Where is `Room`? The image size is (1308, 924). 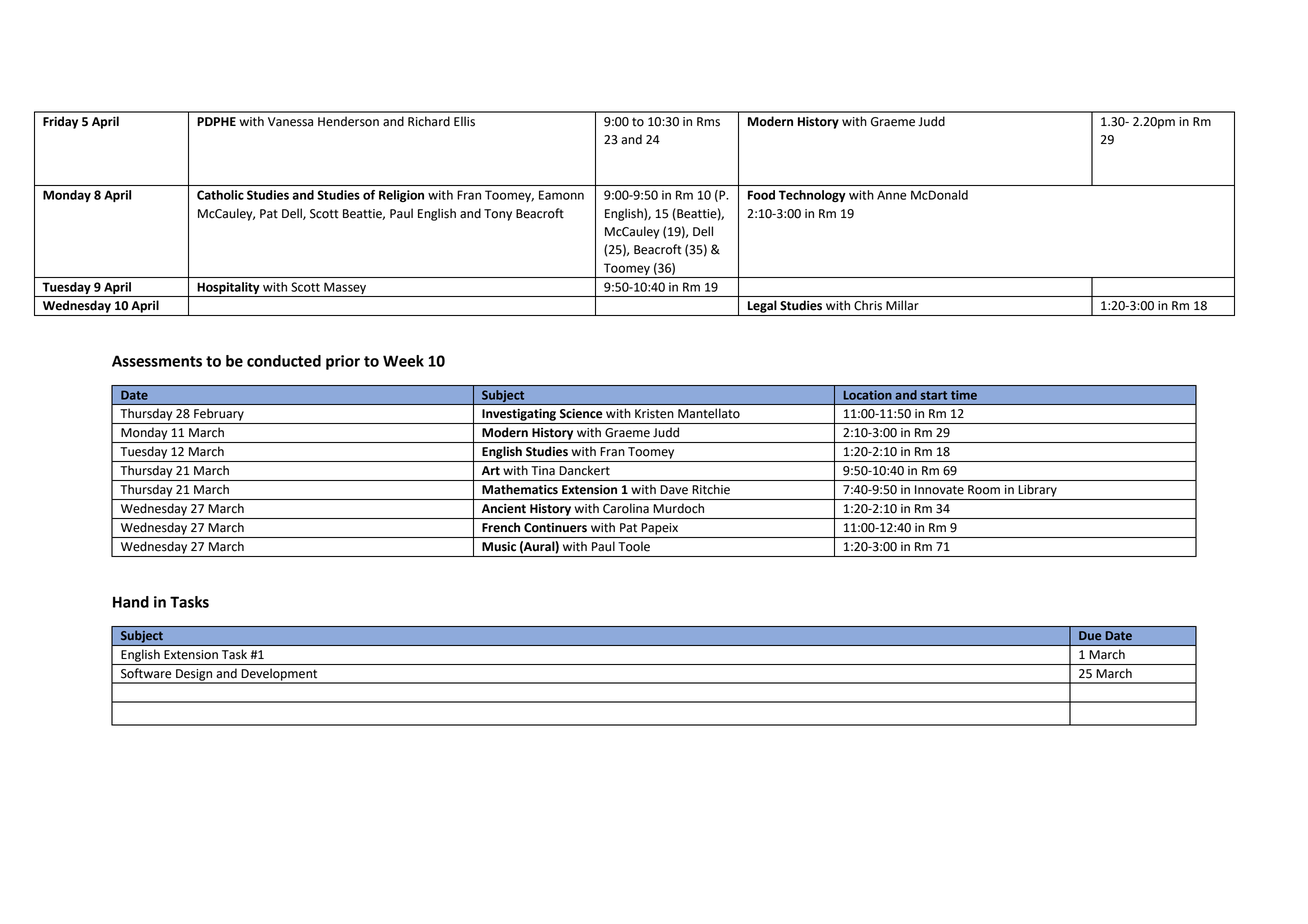 Room is located at coordinates (984, 490).
